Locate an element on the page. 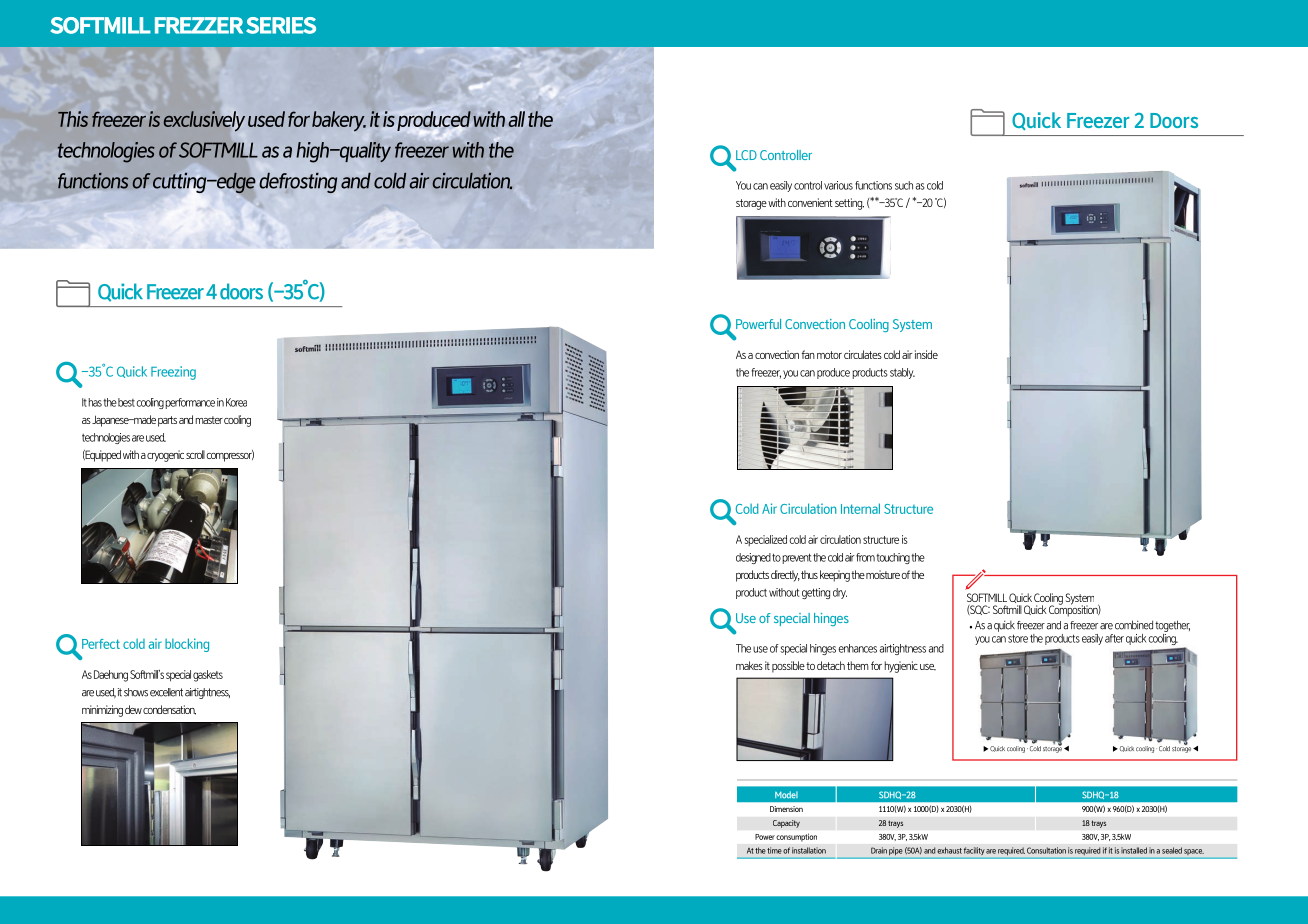 This page has width=1308, height=924. condensation is located at coordinates (169, 710).
